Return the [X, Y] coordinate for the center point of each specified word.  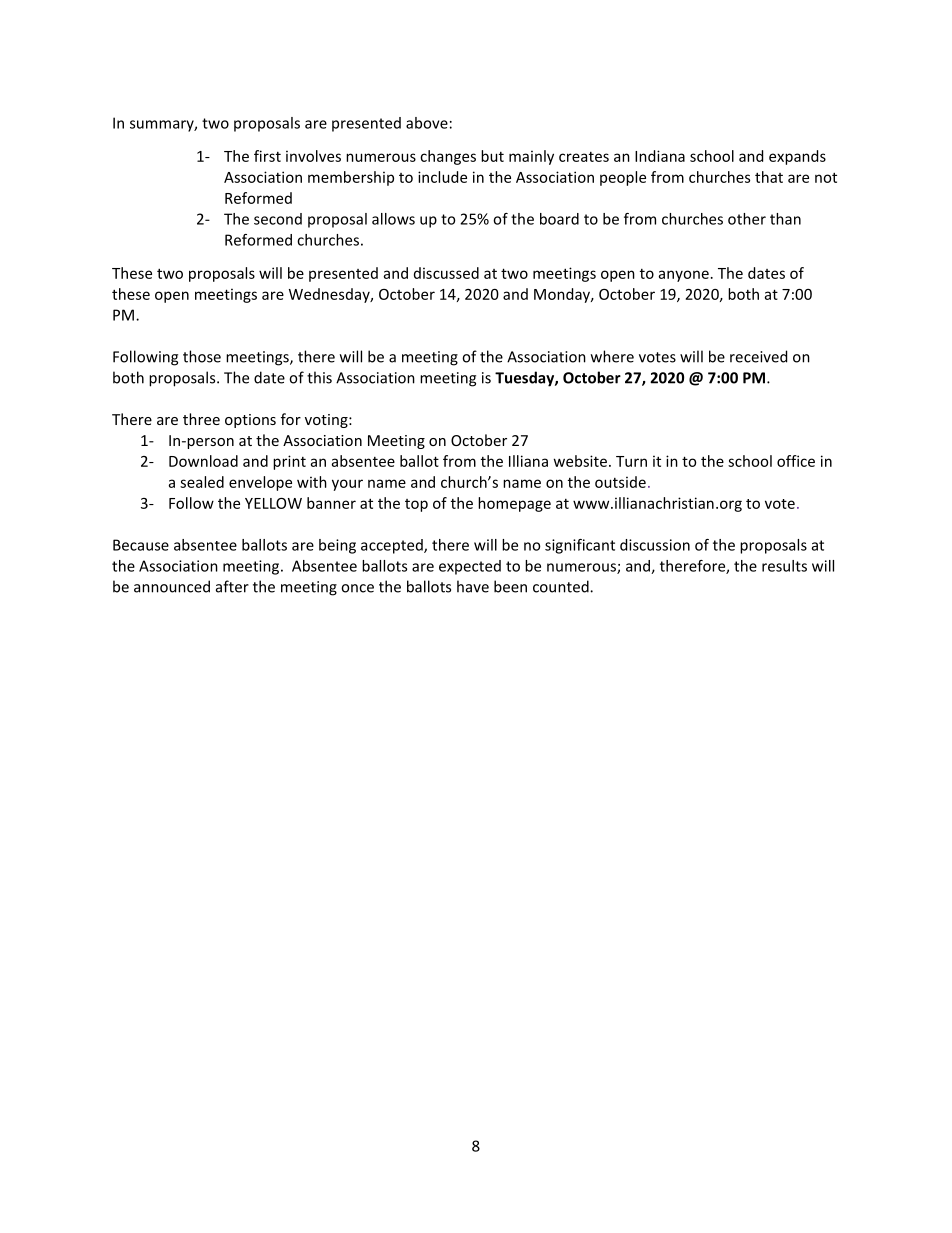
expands [797, 157]
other [747, 219]
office [796, 461]
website [580, 461]
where [612, 356]
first [267, 156]
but [492, 156]
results [784, 566]
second [278, 219]
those [202, 356]
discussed [446, 273]
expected [470, 567]
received [758, 356]
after [232, 586]
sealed [202, 482]
